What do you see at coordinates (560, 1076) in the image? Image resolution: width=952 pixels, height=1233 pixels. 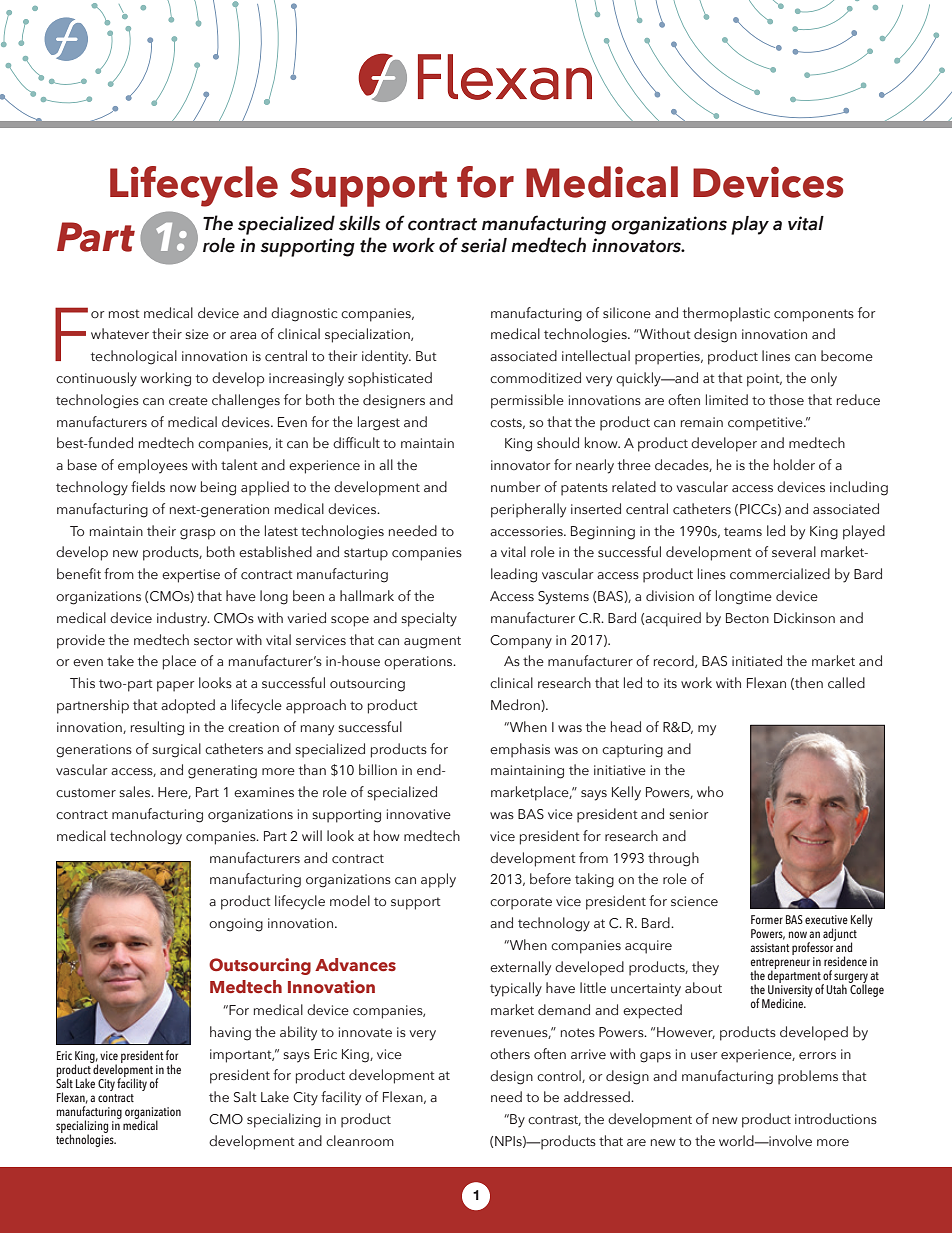 I see `control` at bounding box center [560, 1076].
